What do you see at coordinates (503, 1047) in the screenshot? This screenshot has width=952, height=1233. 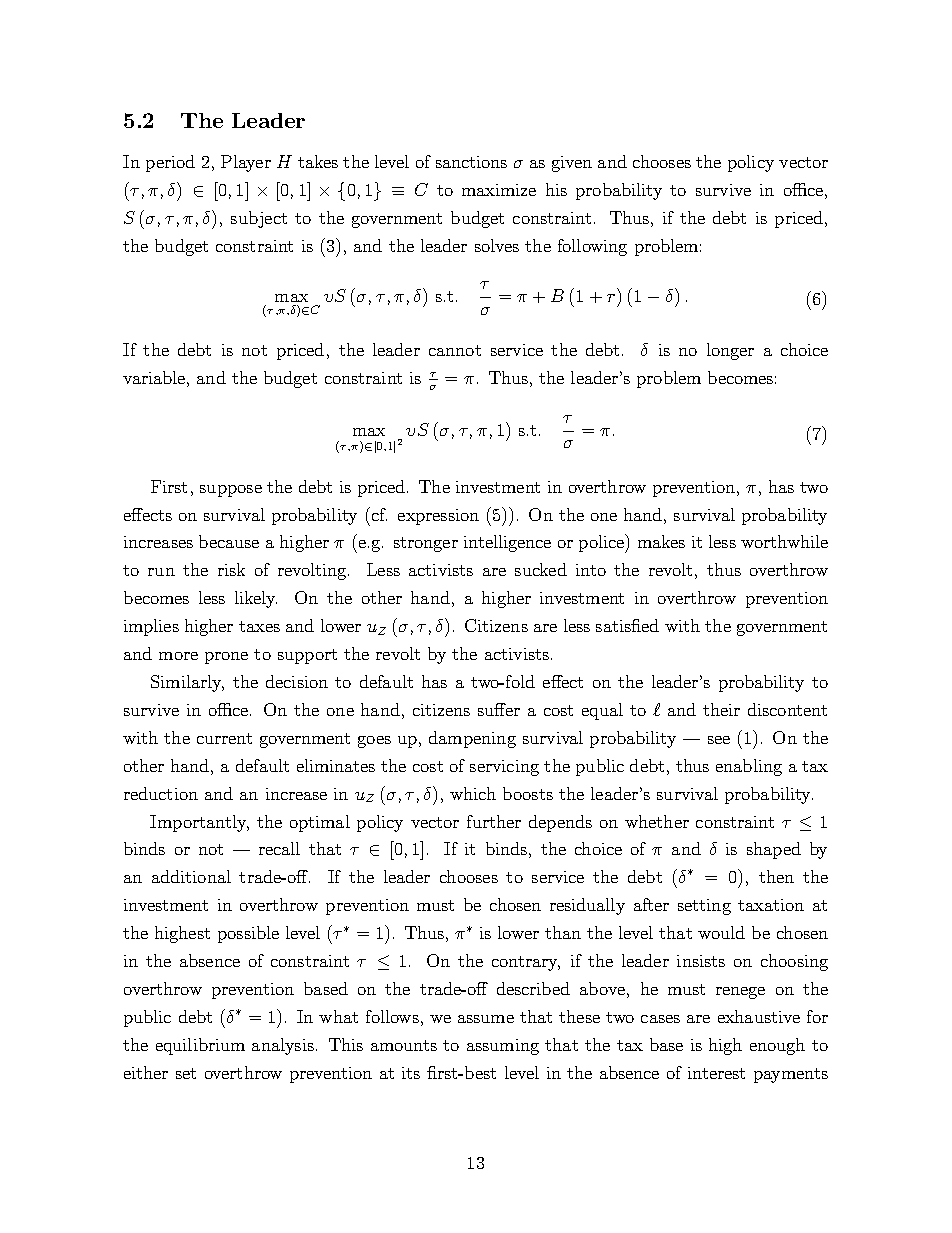 I see `assuming` at bounding box center [503, 1047].
